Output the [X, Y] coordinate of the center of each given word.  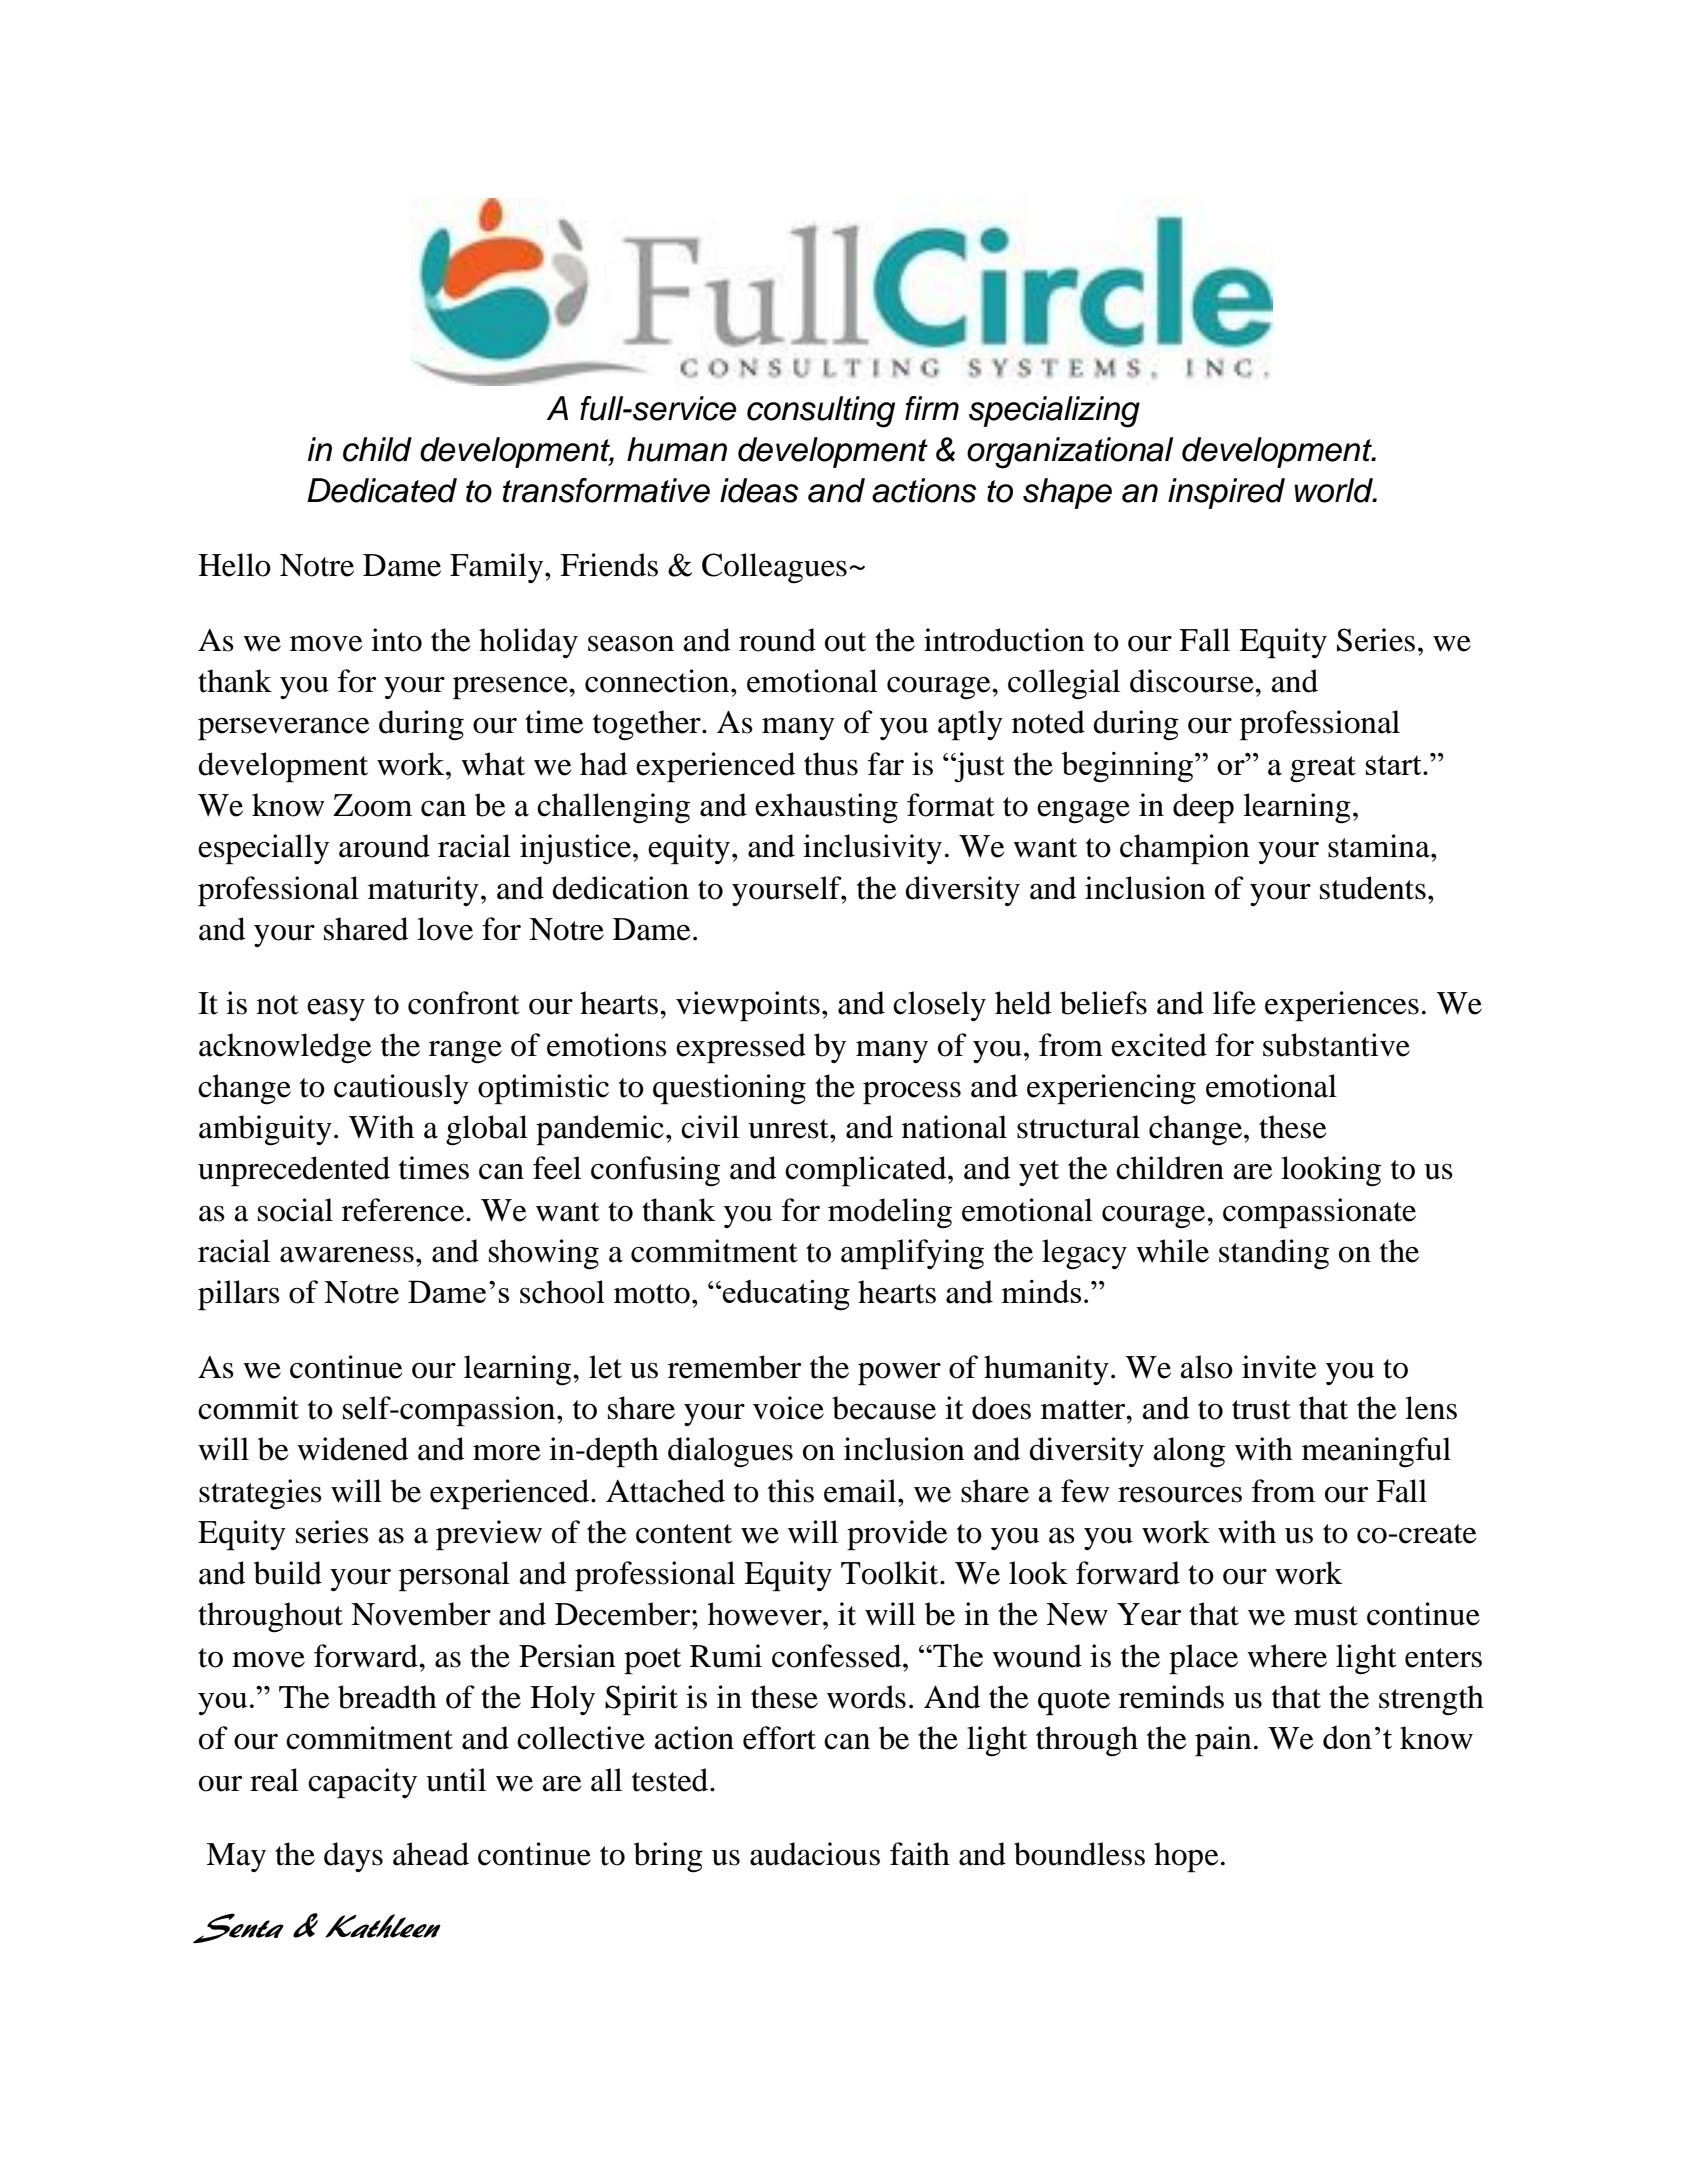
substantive [1336, 1045]
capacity [362, 1783]
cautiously [401, 1089]
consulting [821, 412]
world [1334, 490]
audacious [815, 1854]
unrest [789, 1129]
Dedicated [382, 490]
